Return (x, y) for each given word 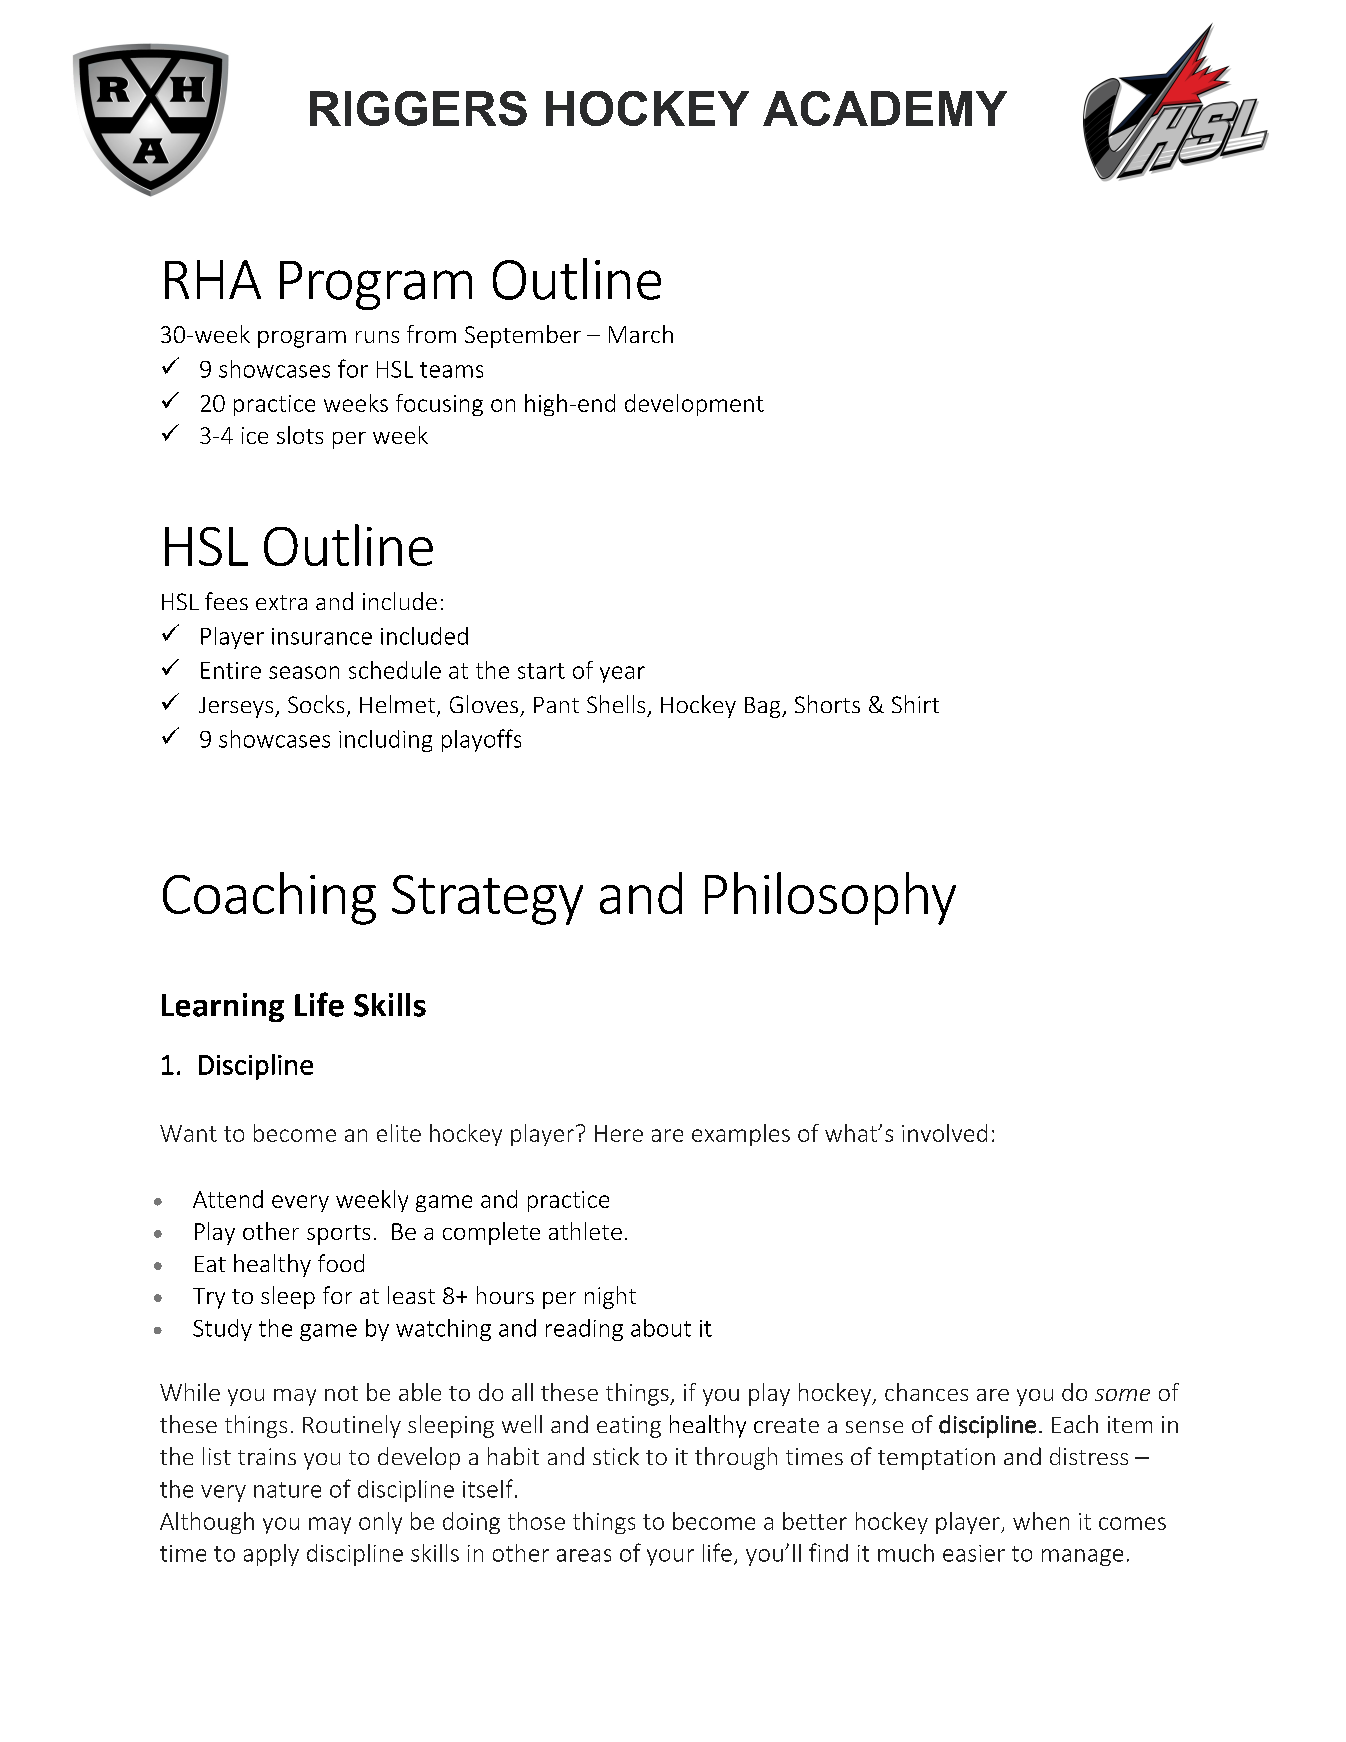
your (670, 1557)
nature (287, 1490)
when (1041, 1521)
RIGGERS (418, 108)
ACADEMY (885, 108)
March (641, 334)
